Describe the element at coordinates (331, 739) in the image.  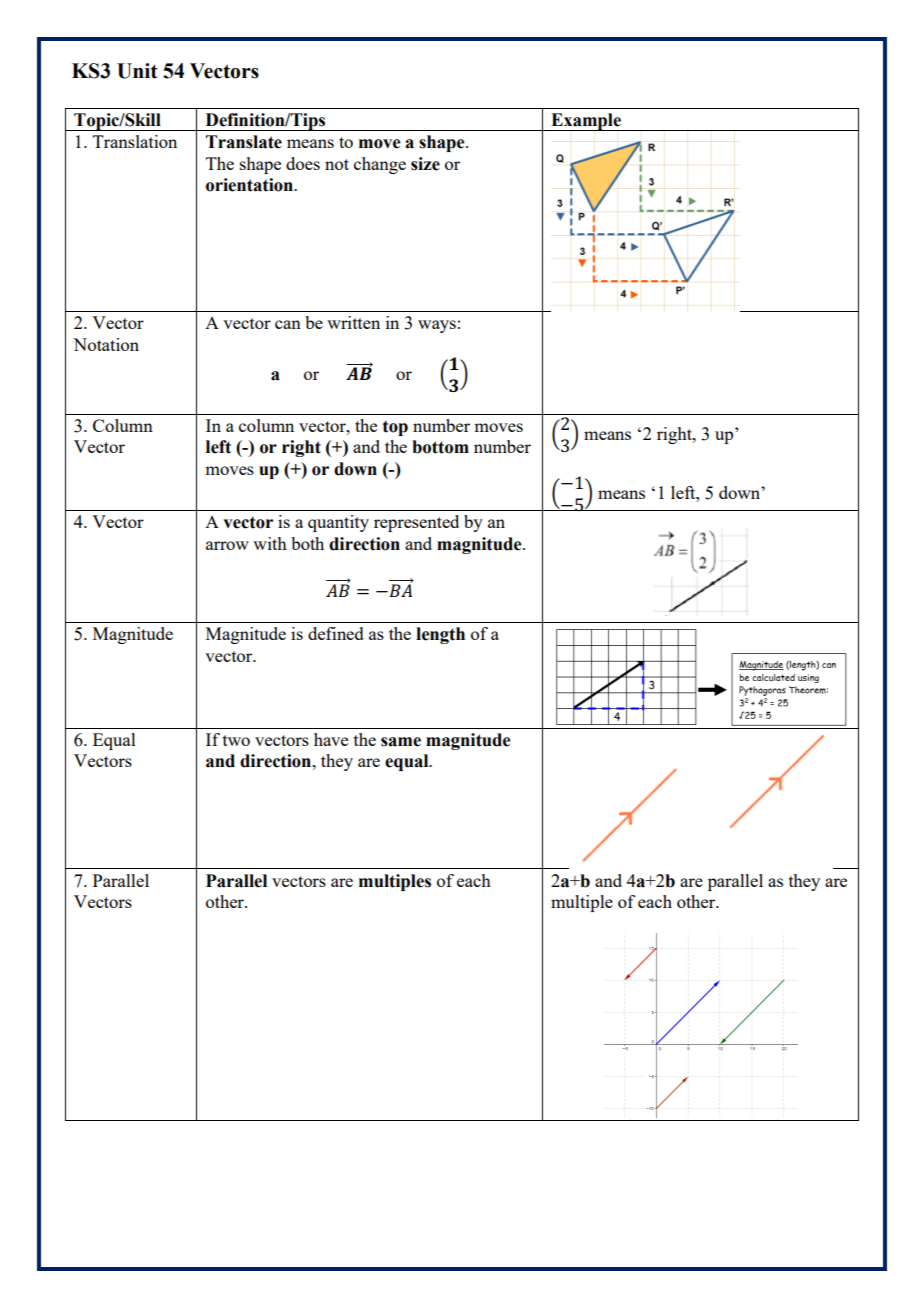
I see `have` at that location.
